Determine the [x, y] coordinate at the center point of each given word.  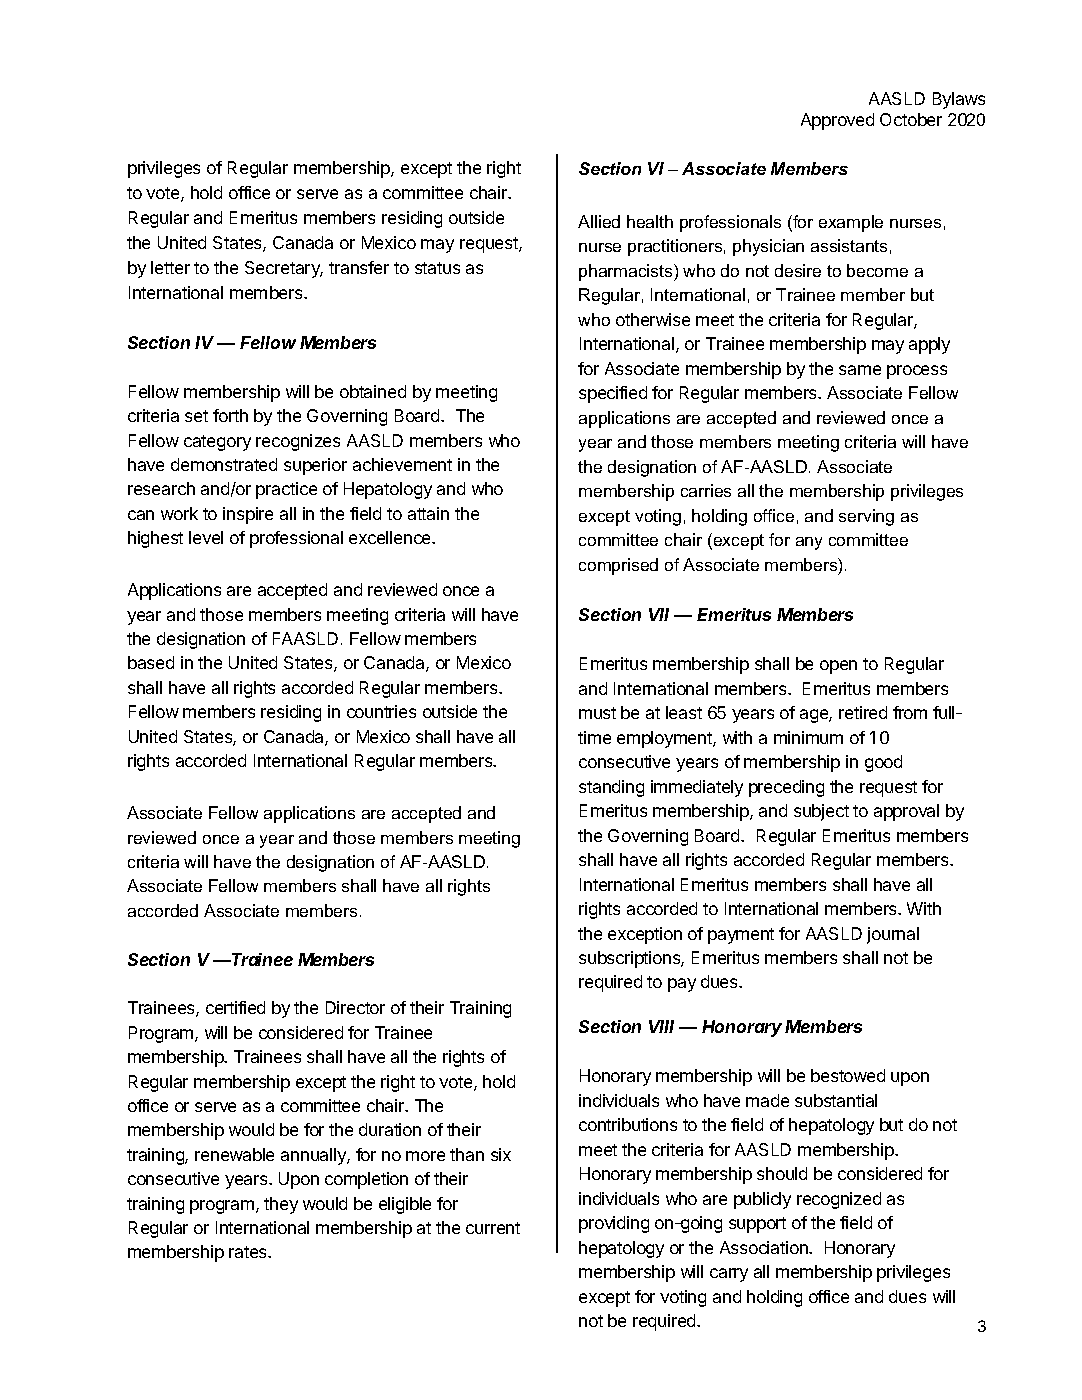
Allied [599, 221]
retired [863, 712]
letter [170, 267]
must [597, 713]
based [151, 662]
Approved [837, 121]
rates [249, 1252]
